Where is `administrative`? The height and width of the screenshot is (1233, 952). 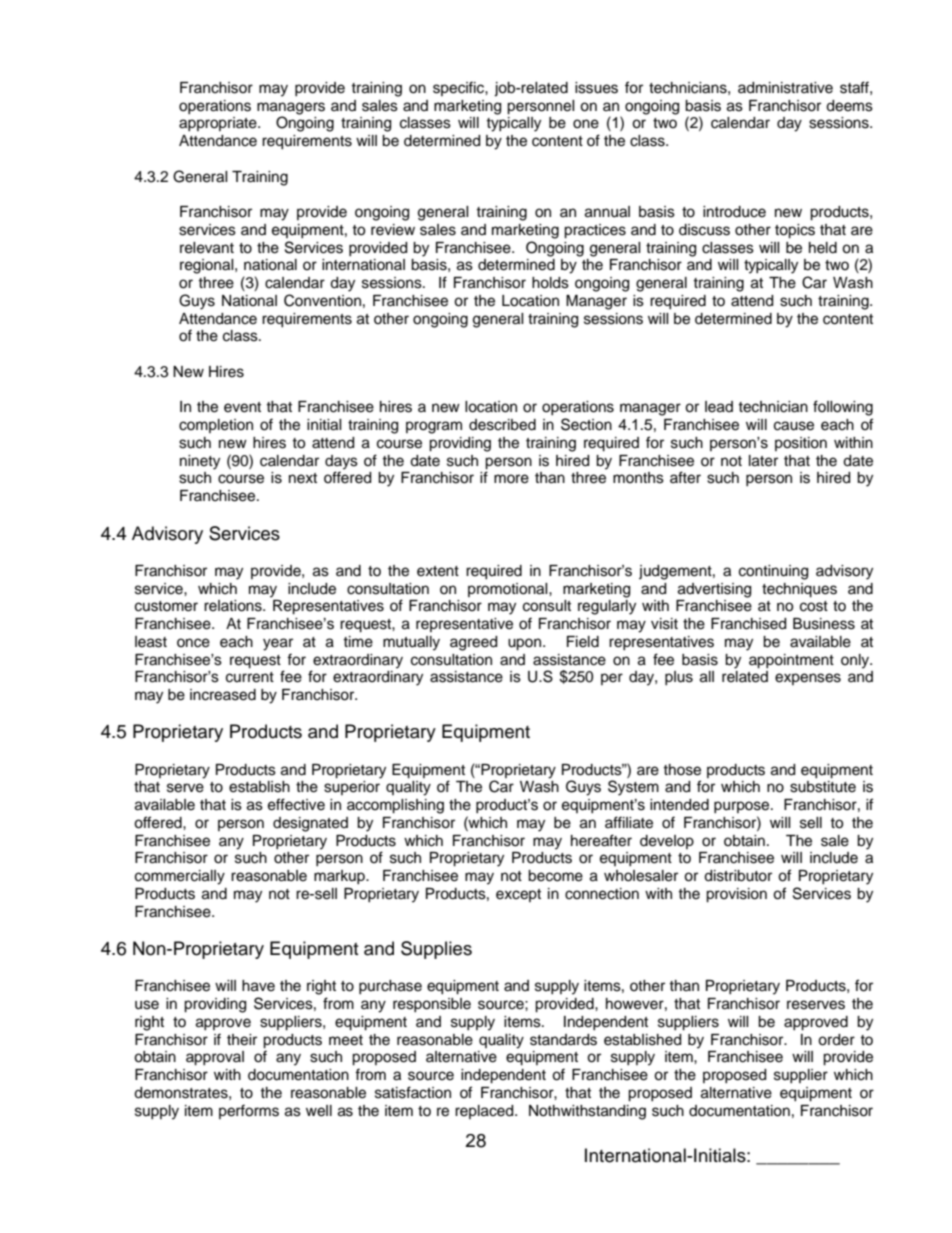
administrative is located at coordinates (785, 88).
